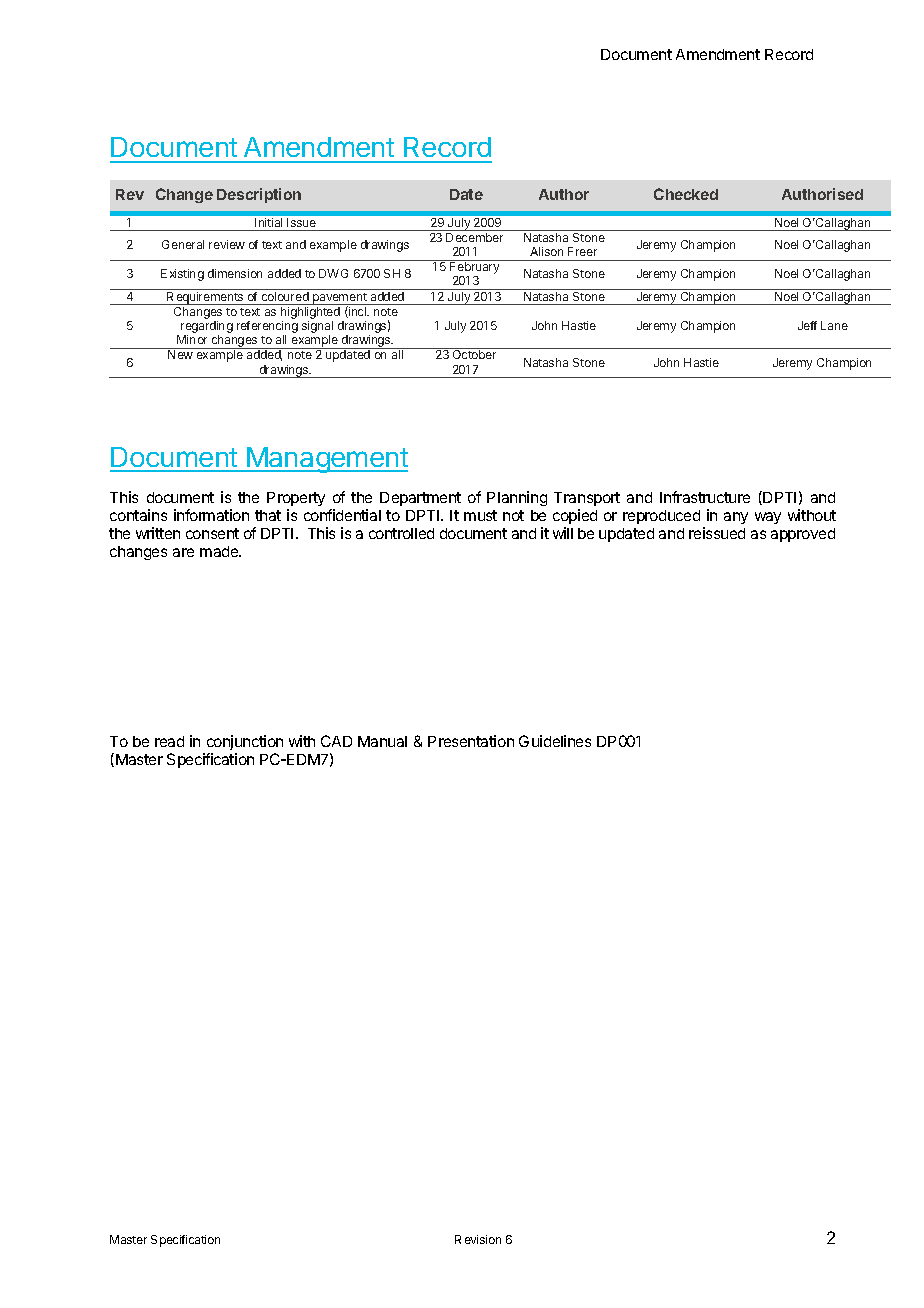  I want to click on Presentation, so click(471, 741).
